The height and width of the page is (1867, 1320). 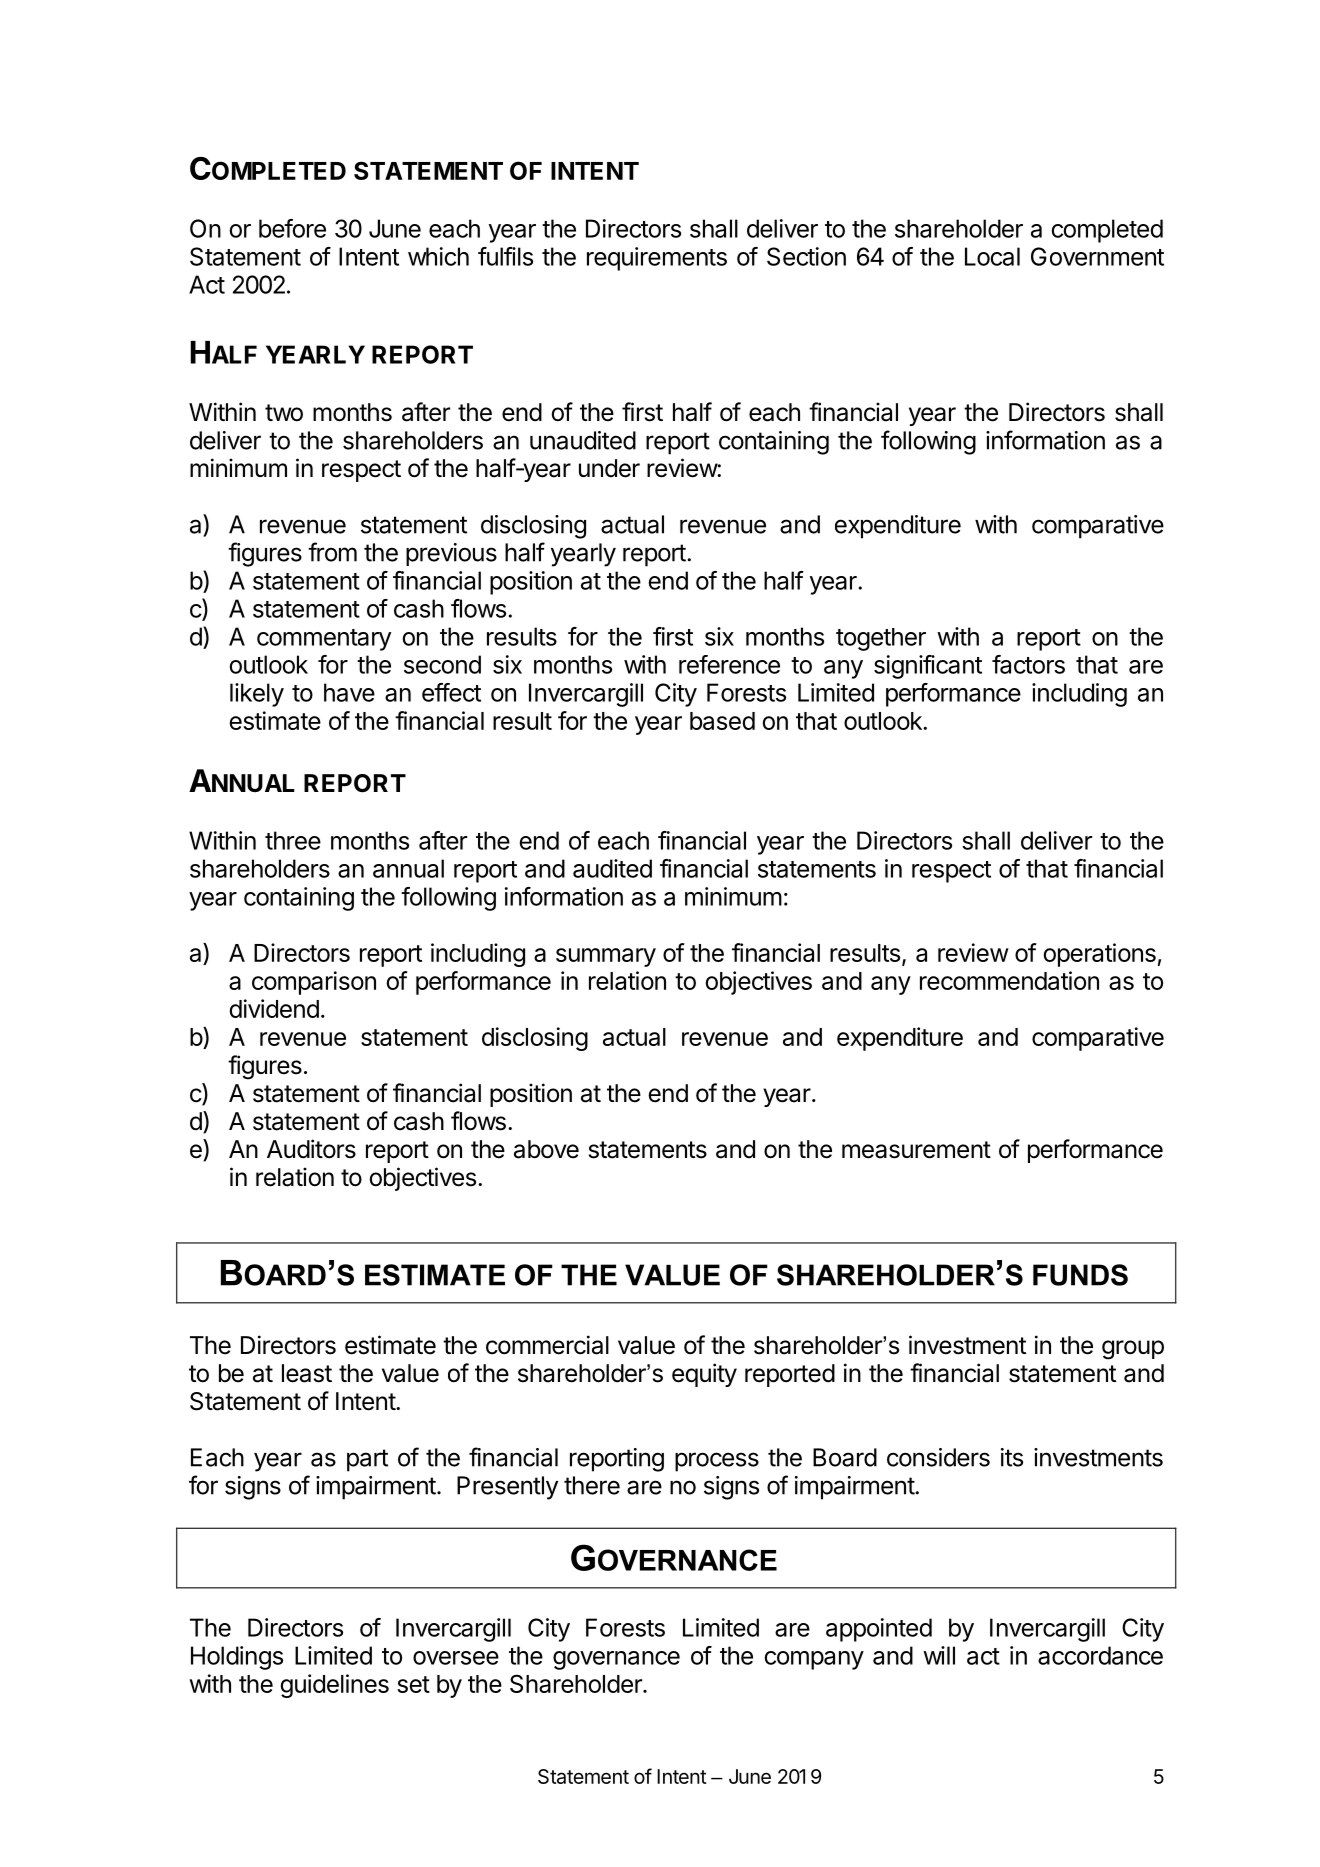 I want to click on Local, so click(x=992, y=256).
